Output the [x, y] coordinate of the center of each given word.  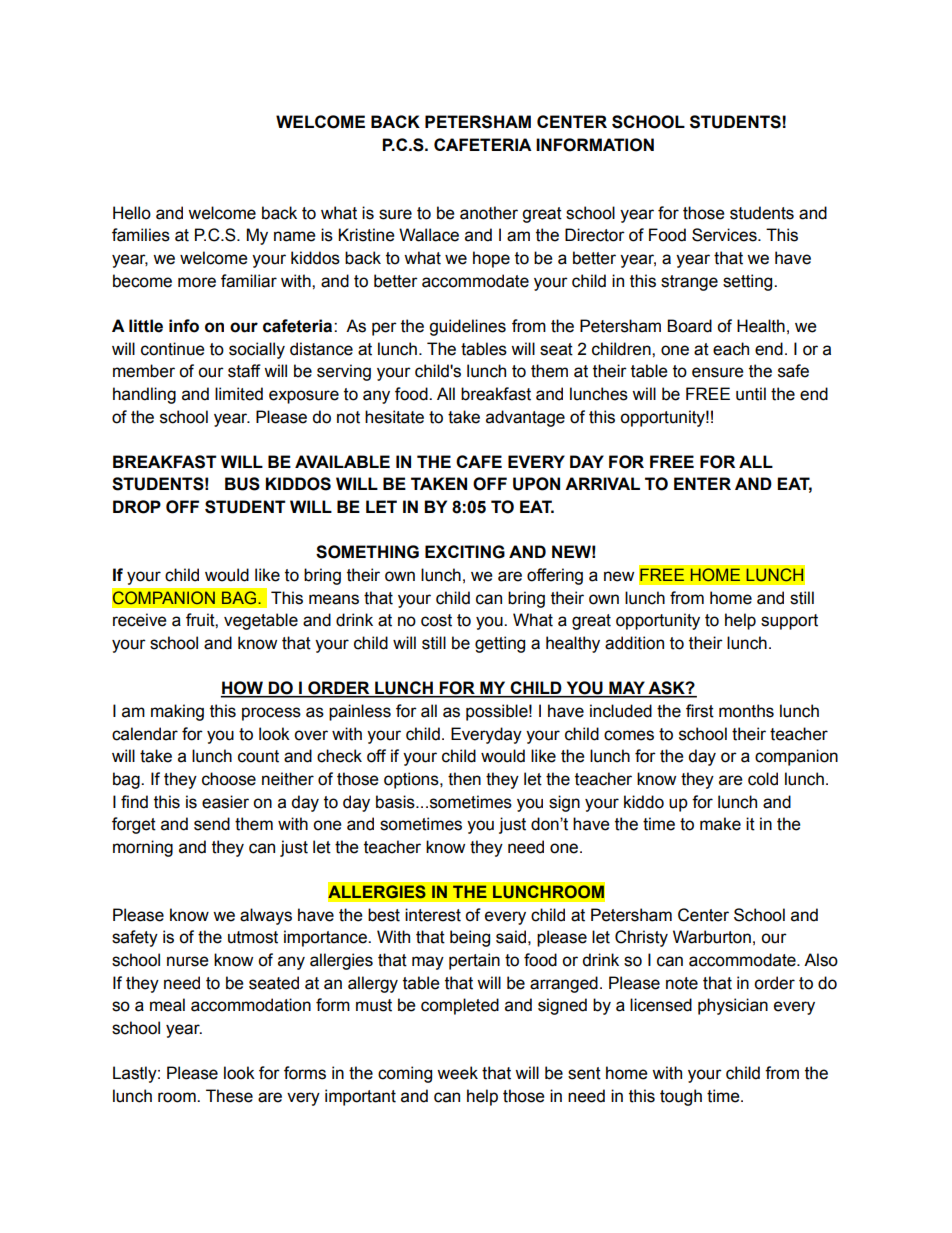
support [789, 622]
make [720, 824]
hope [491, 259]
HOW [243, 689]
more [197, 282]
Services [725, 235]
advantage [525, 418]
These [229, 1096]
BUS [242, 484]
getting [500, 644]
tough [681, 1097]
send [212, 824]
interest [433, 915]
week [457, 1073]
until [751, 394]
